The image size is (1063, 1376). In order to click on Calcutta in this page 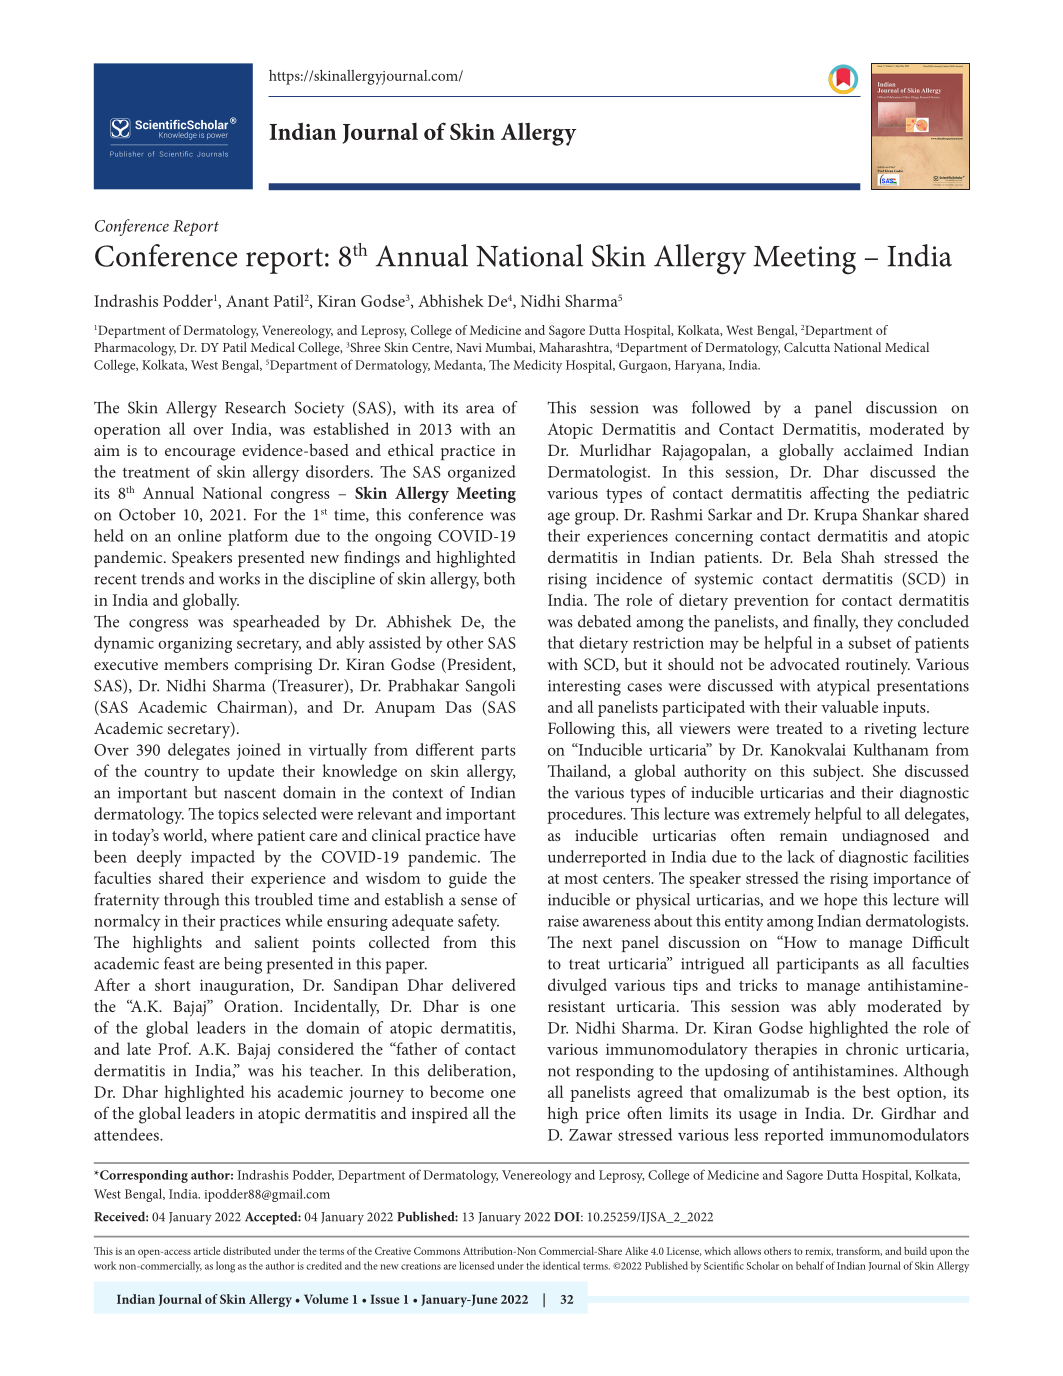, I will do `click(807, 347)`.
